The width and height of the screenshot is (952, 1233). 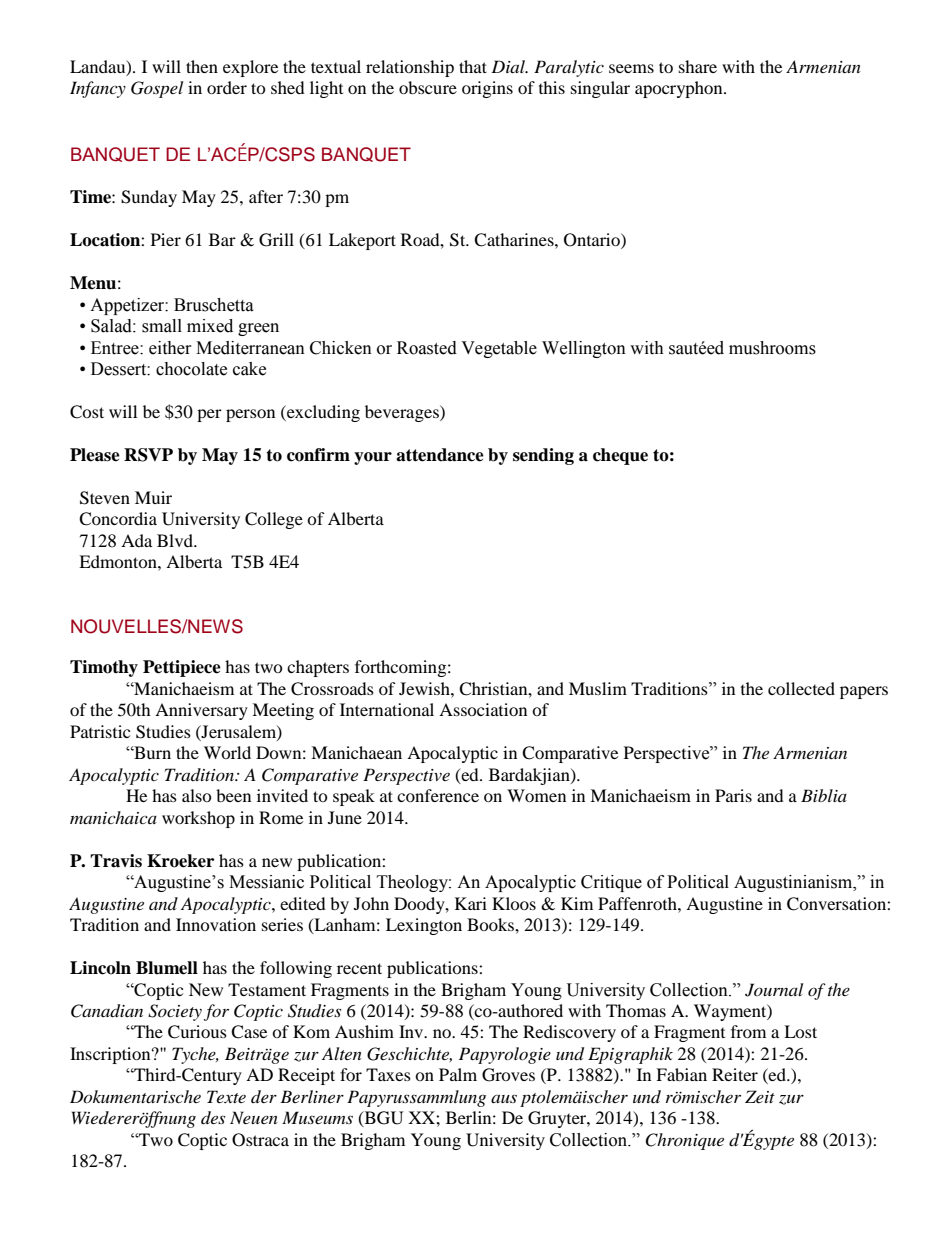 I want to click on Association, so click(x=483, y=709).
